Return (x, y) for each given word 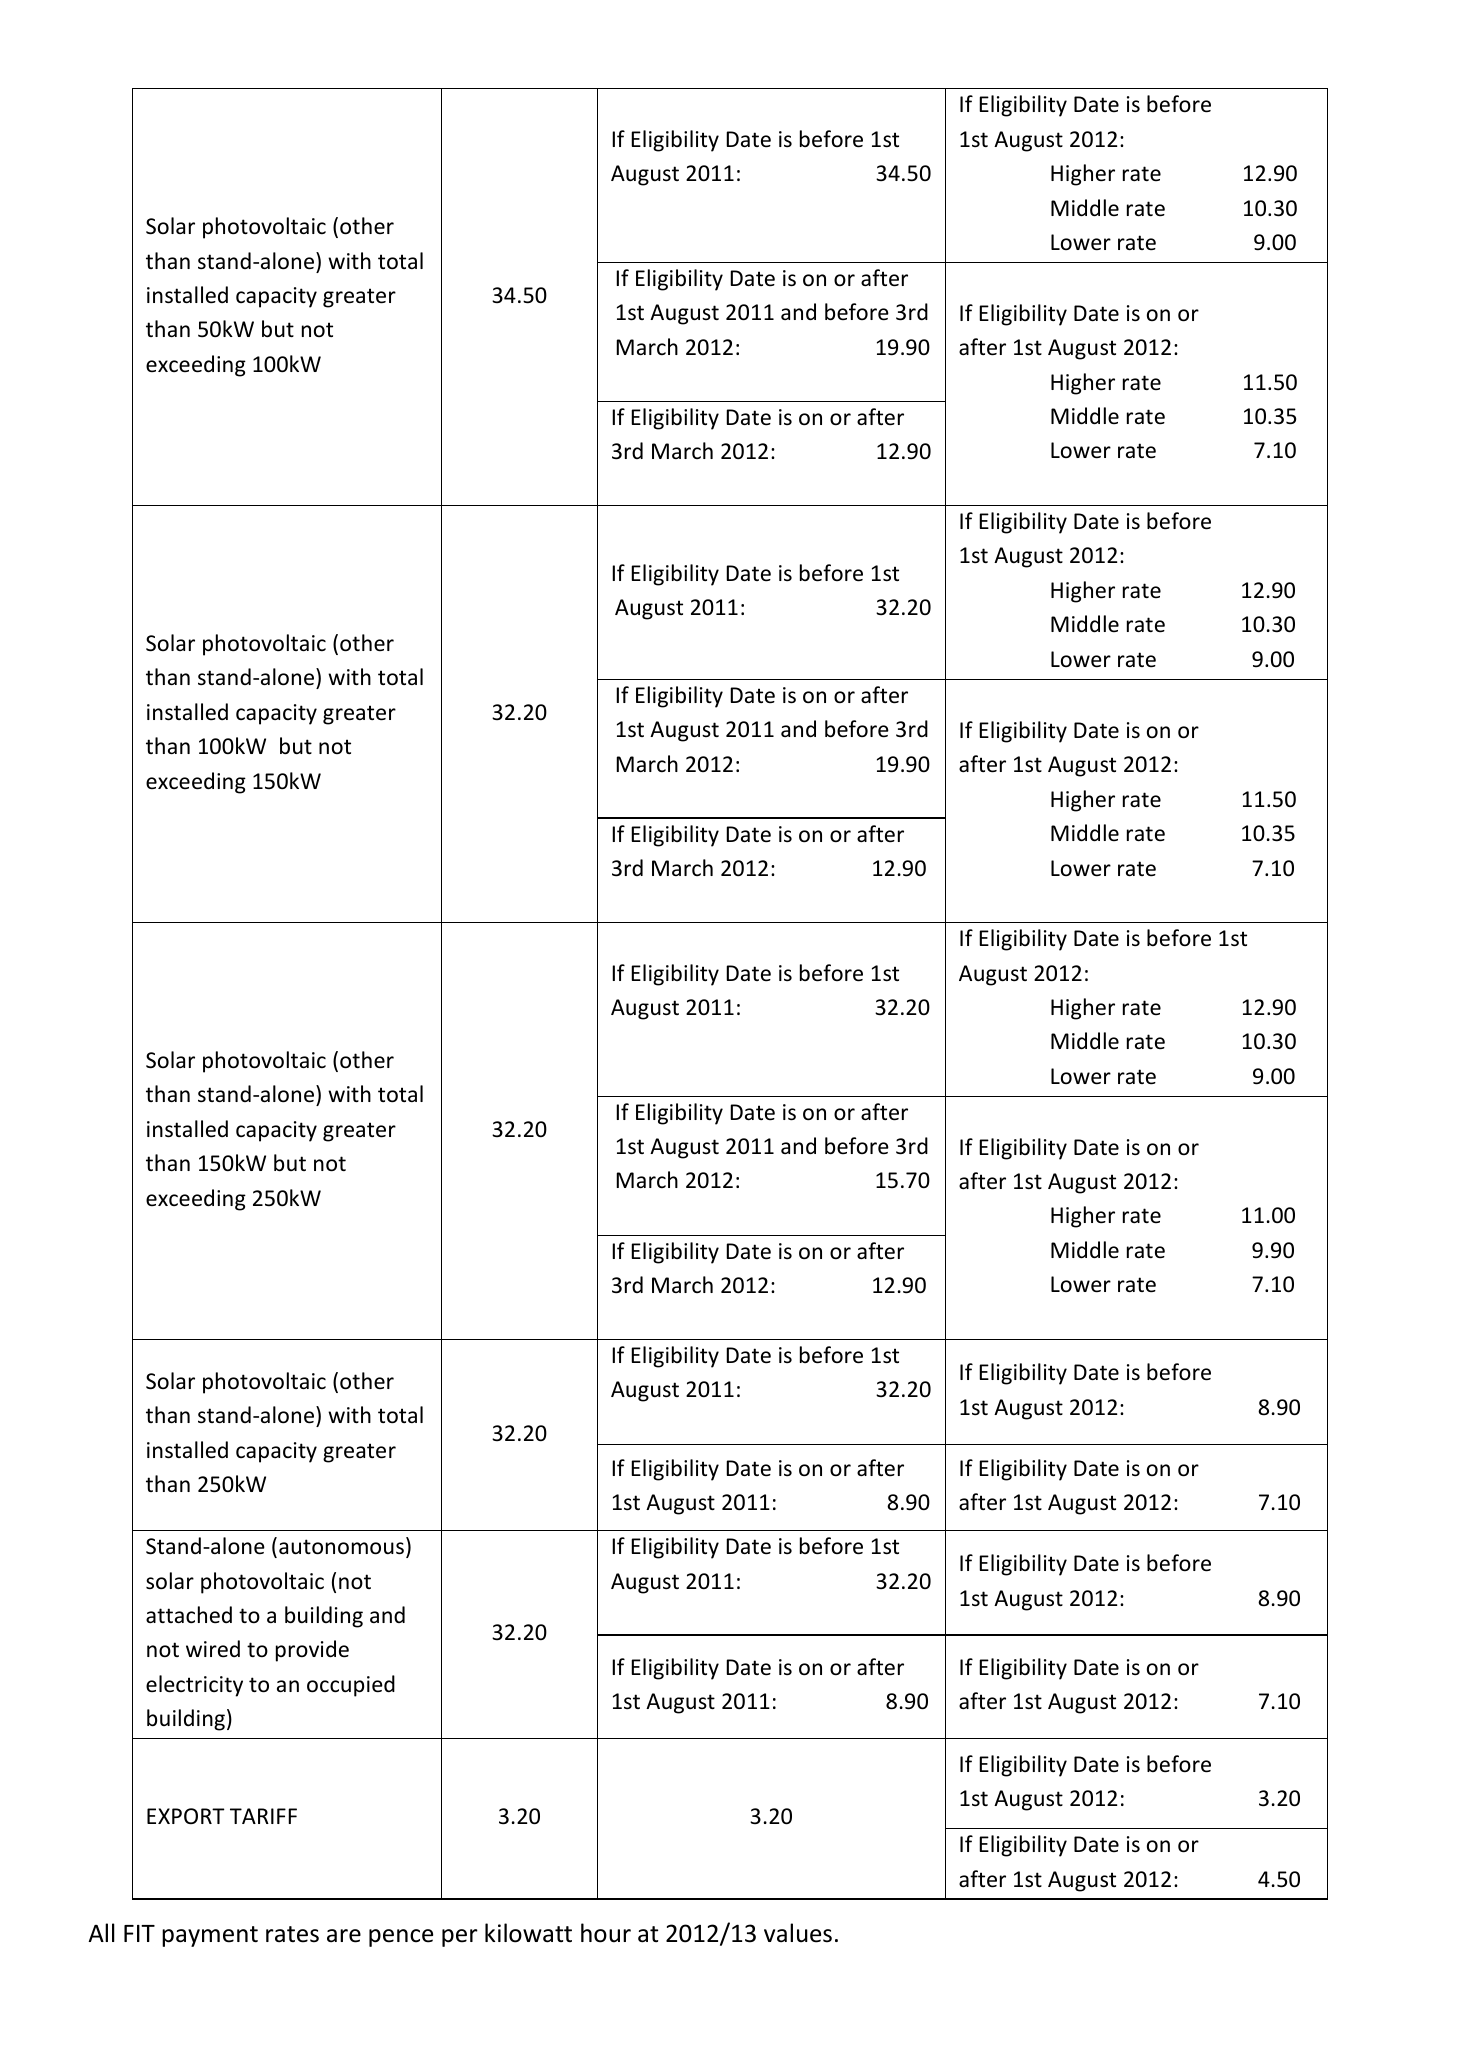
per (460, 1938)
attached (189, 1615)
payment (210, 1936)
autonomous (341, 1547)
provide (312, 1651)
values (798, 1933)
